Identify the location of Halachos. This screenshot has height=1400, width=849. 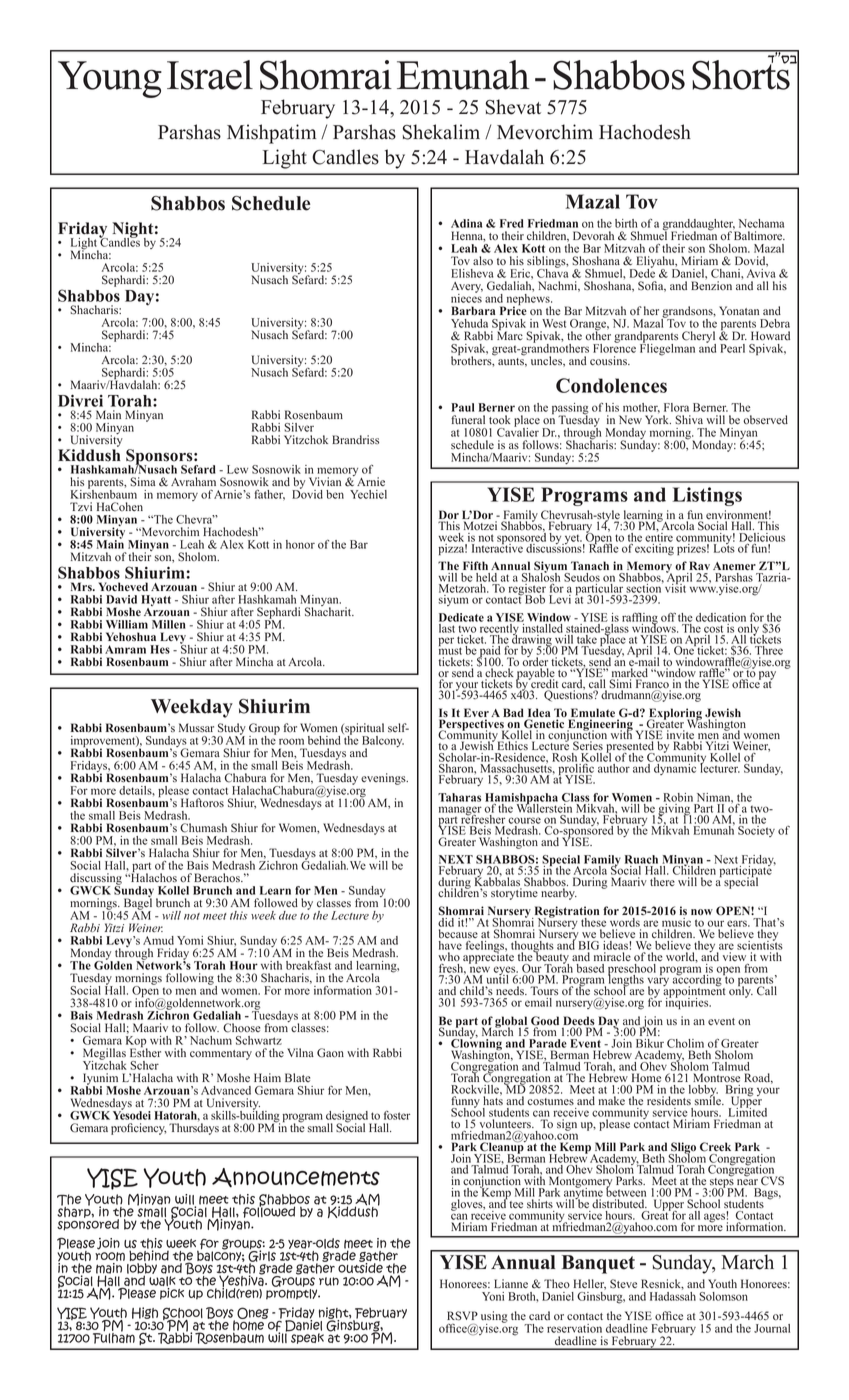
(152, 876).
